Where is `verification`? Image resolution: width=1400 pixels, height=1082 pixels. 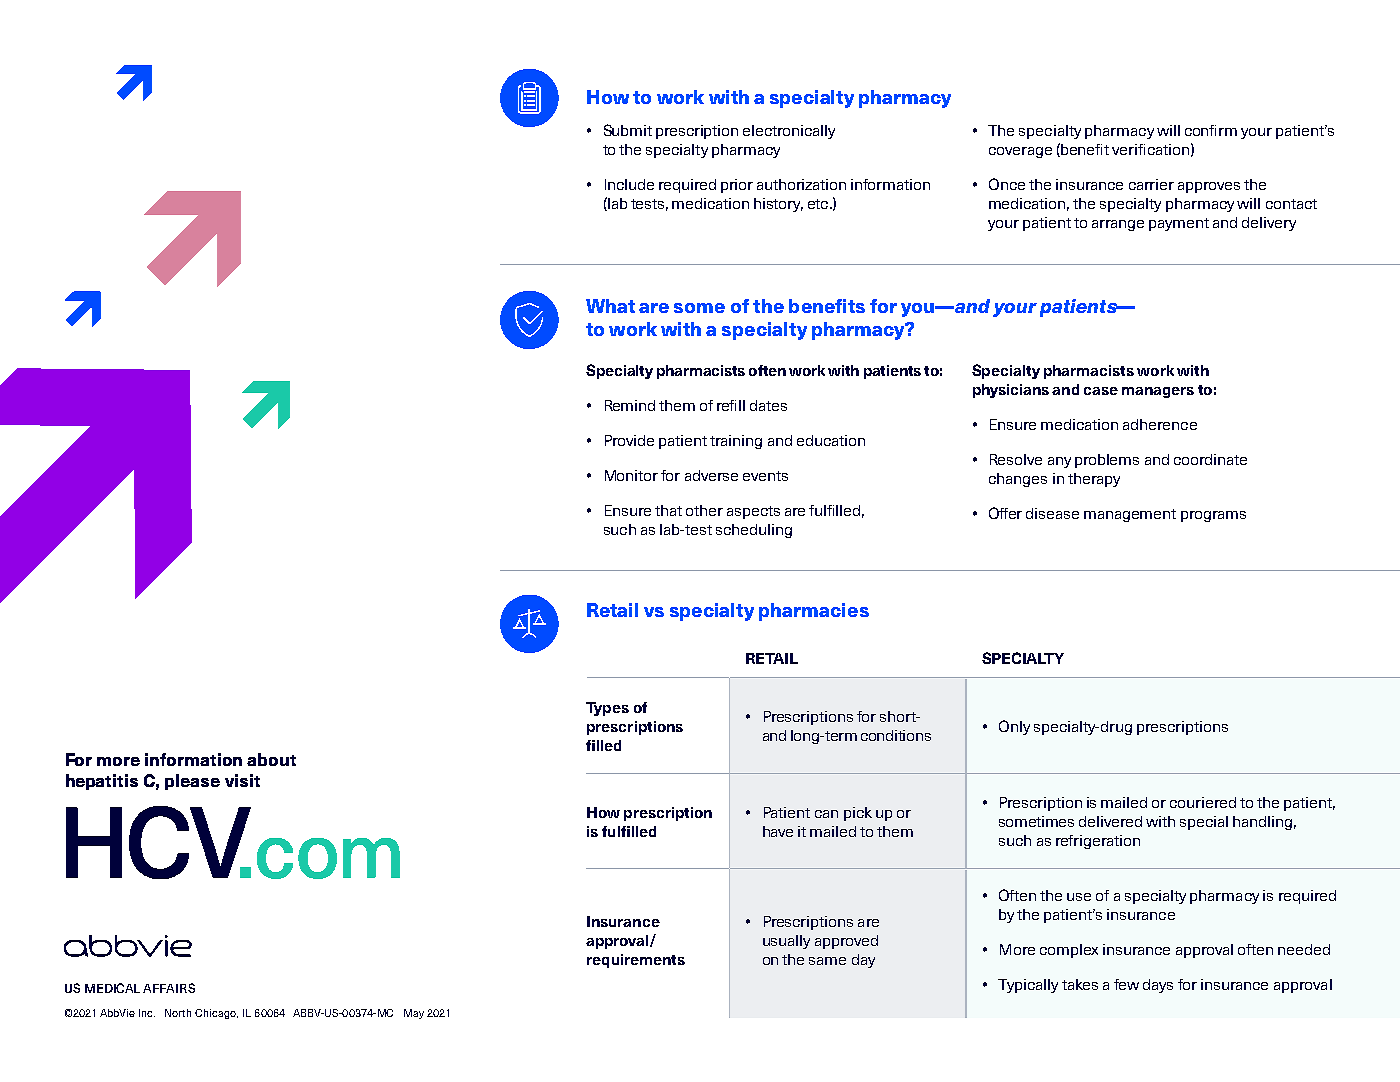
verification is located at coordinates (1150, 149).
